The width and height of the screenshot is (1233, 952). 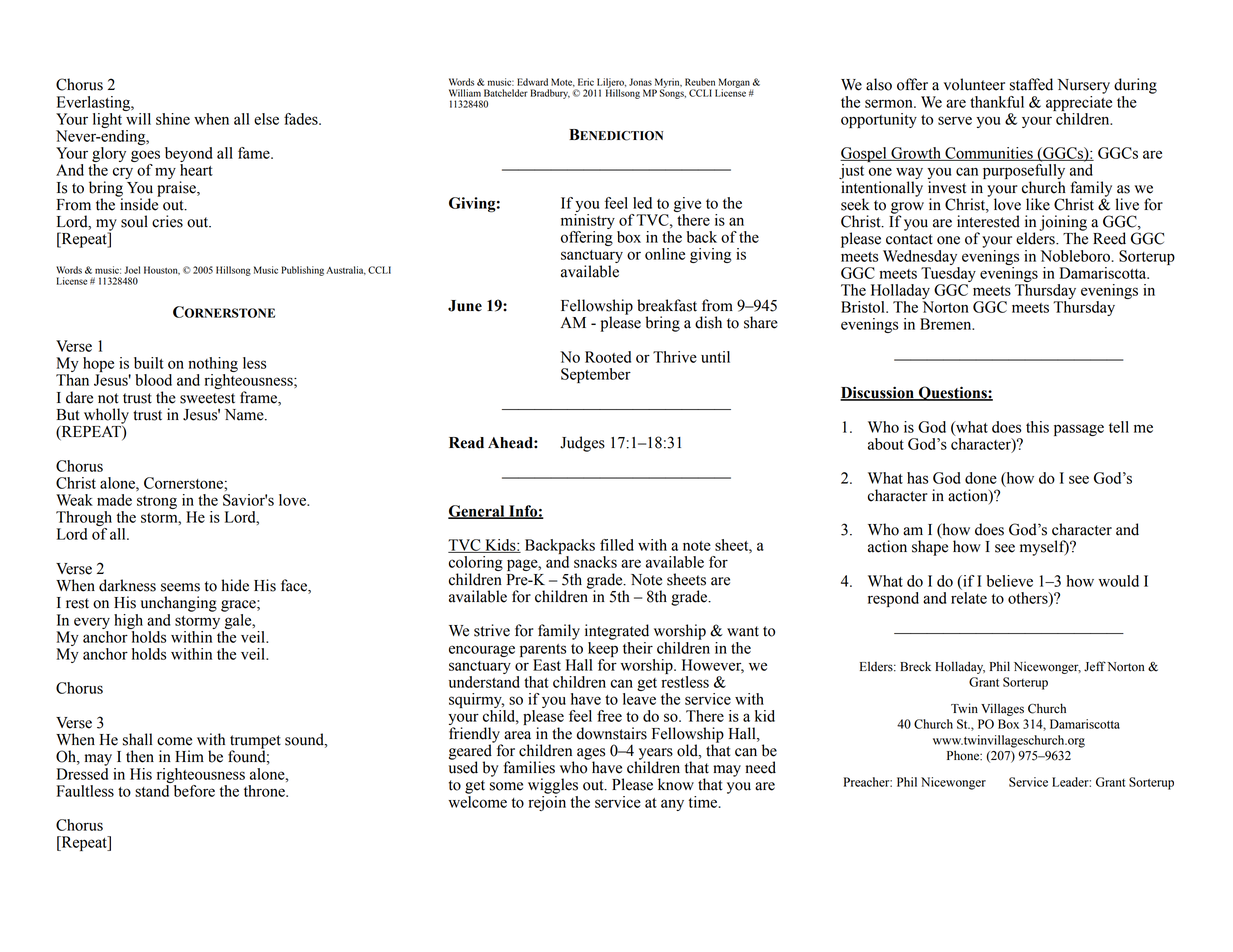 I want to click on Bradbury, so click(x=550, y=94).
